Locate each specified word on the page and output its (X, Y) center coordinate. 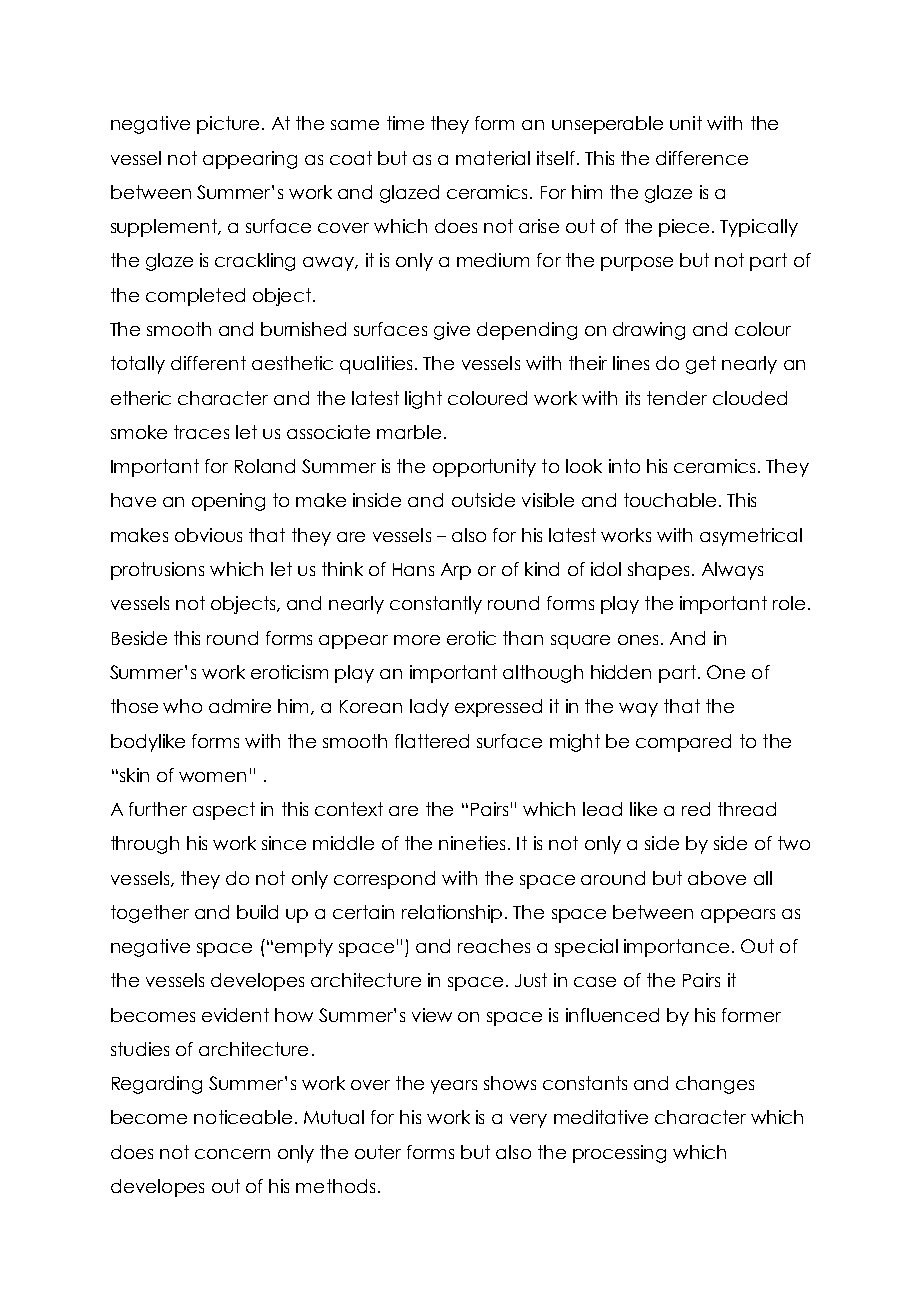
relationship (452, 914)
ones (638, 640)
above (717, 878)
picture (228, 125)
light (423, 400)
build (257, 912)
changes (715, 1085)
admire (240, 706)
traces (201, 432)
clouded (750, 398)
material (493, 158)
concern (232, 1154)
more (417, 640)
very (528, 1121)
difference (702, 158)
